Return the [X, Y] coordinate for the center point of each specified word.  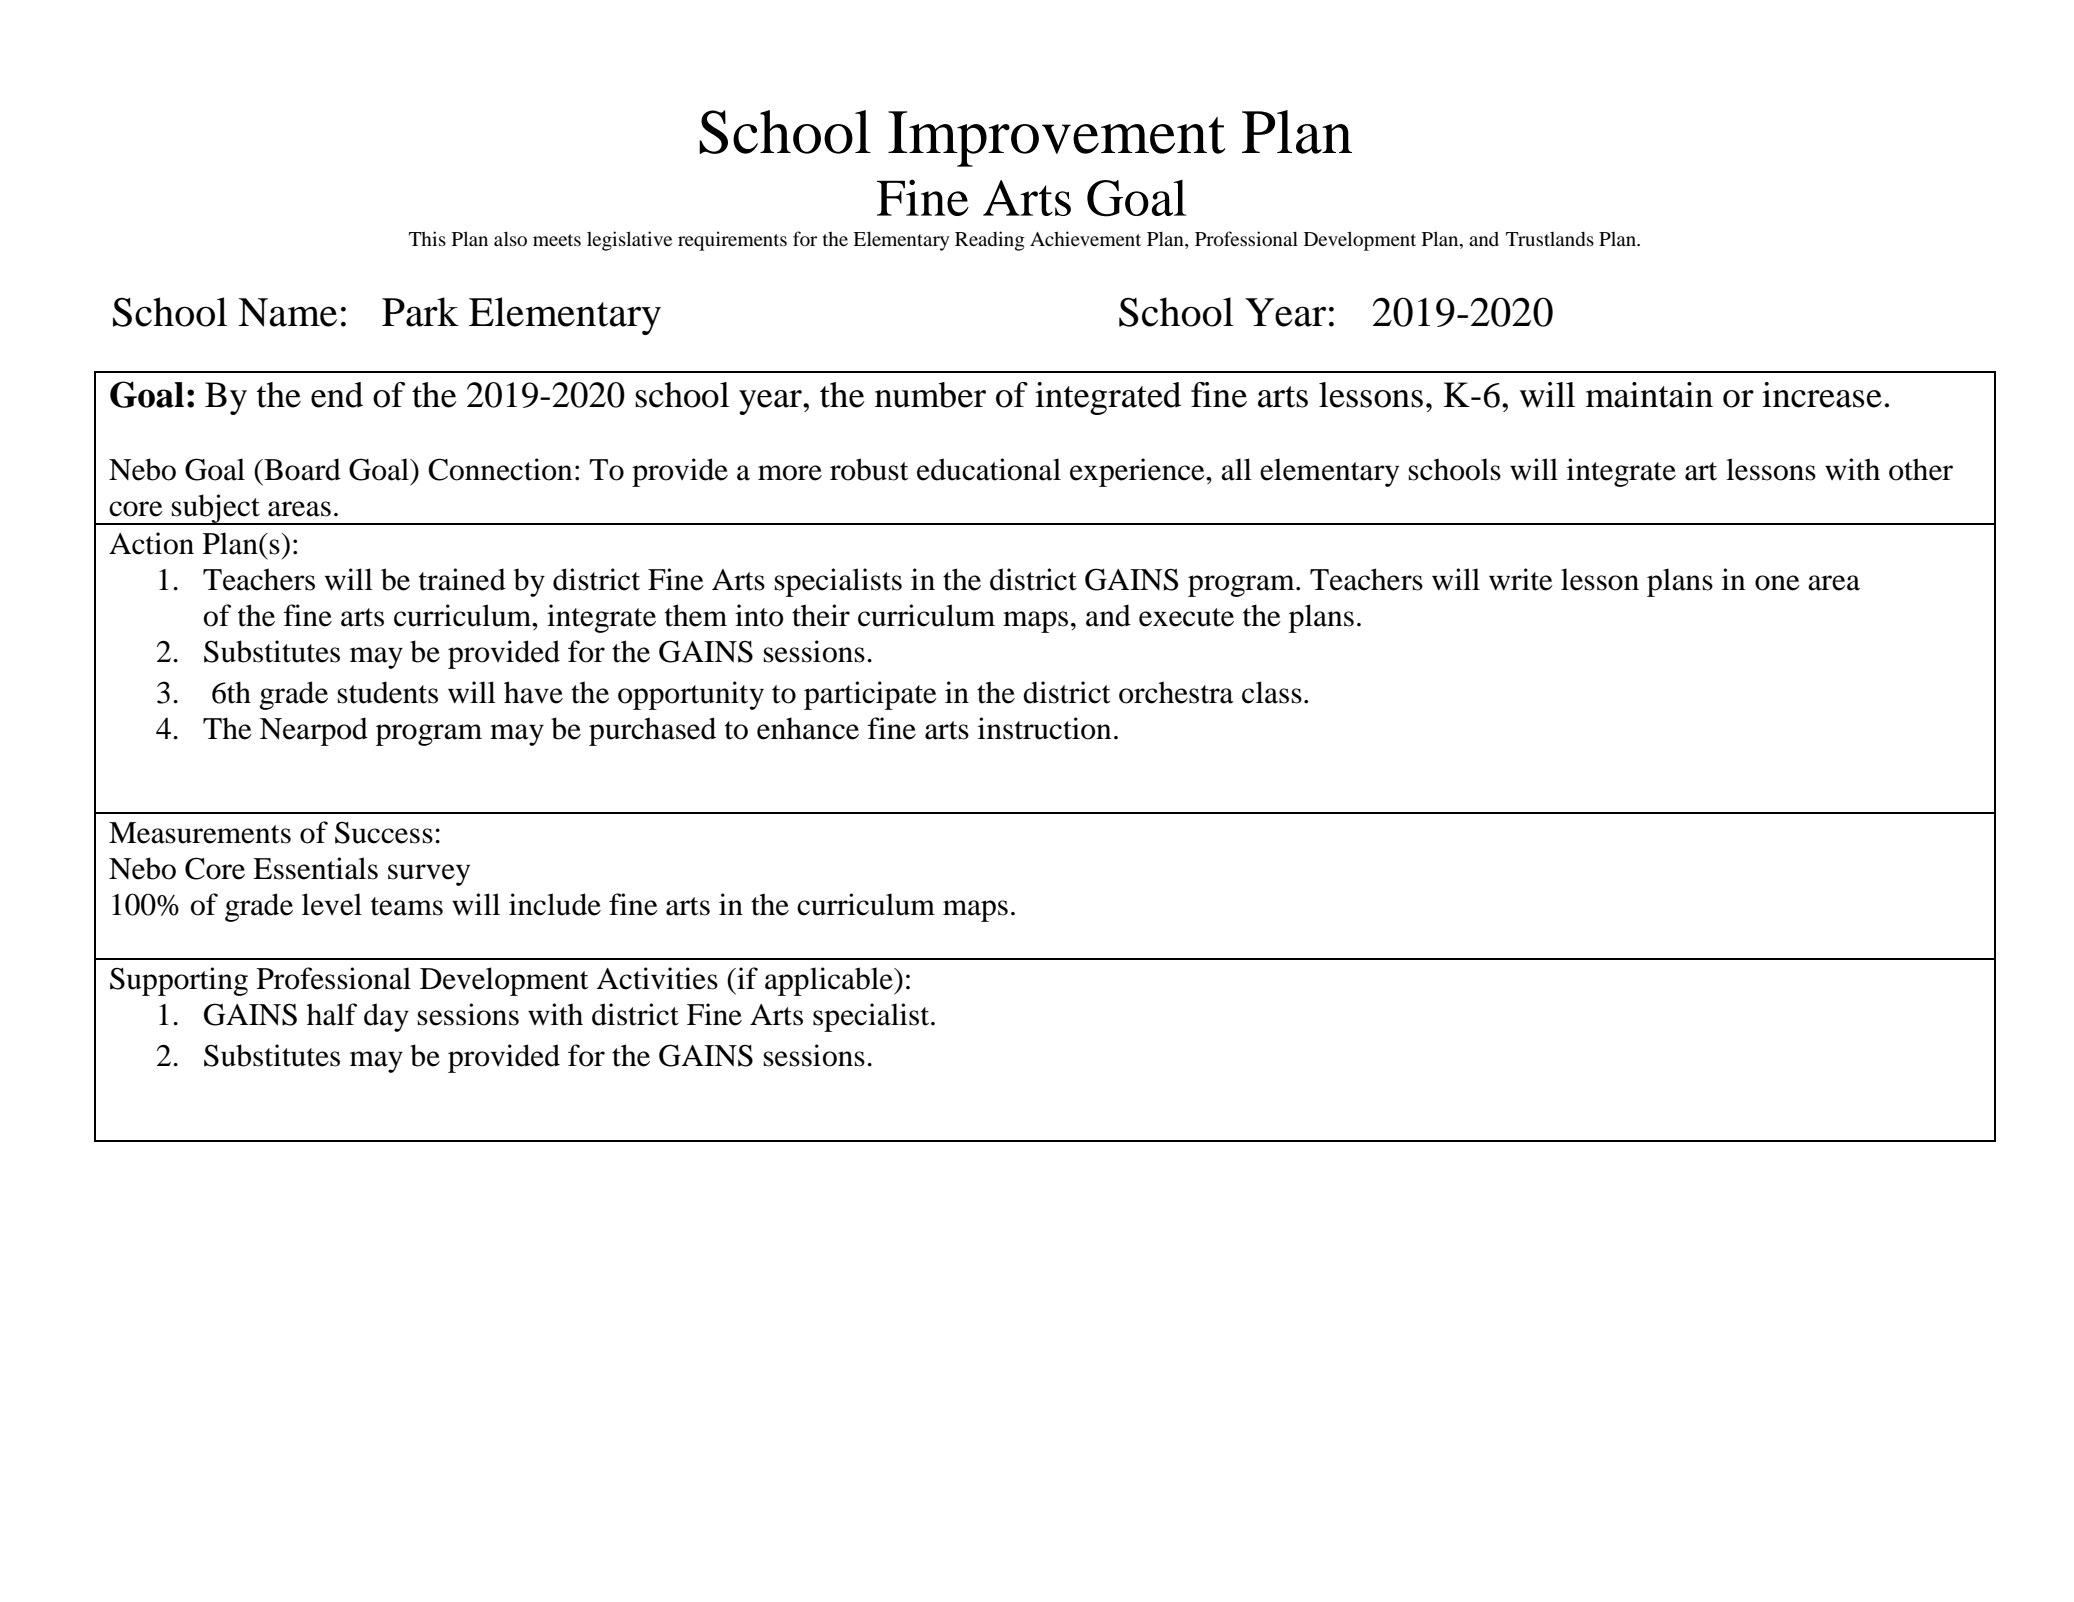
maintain [1649, 395]
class [1272, 692]
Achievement [1085, 238]
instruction [1044, 728]
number [930, 395]
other [1921, 469]
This [427, 238]
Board [301, 469]
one [1777, 583]
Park [420, 312]
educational [989, 469]
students [388, 692]
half [332, 1014]
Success [384, 833]
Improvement [1056, 139]
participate [870, 695]
